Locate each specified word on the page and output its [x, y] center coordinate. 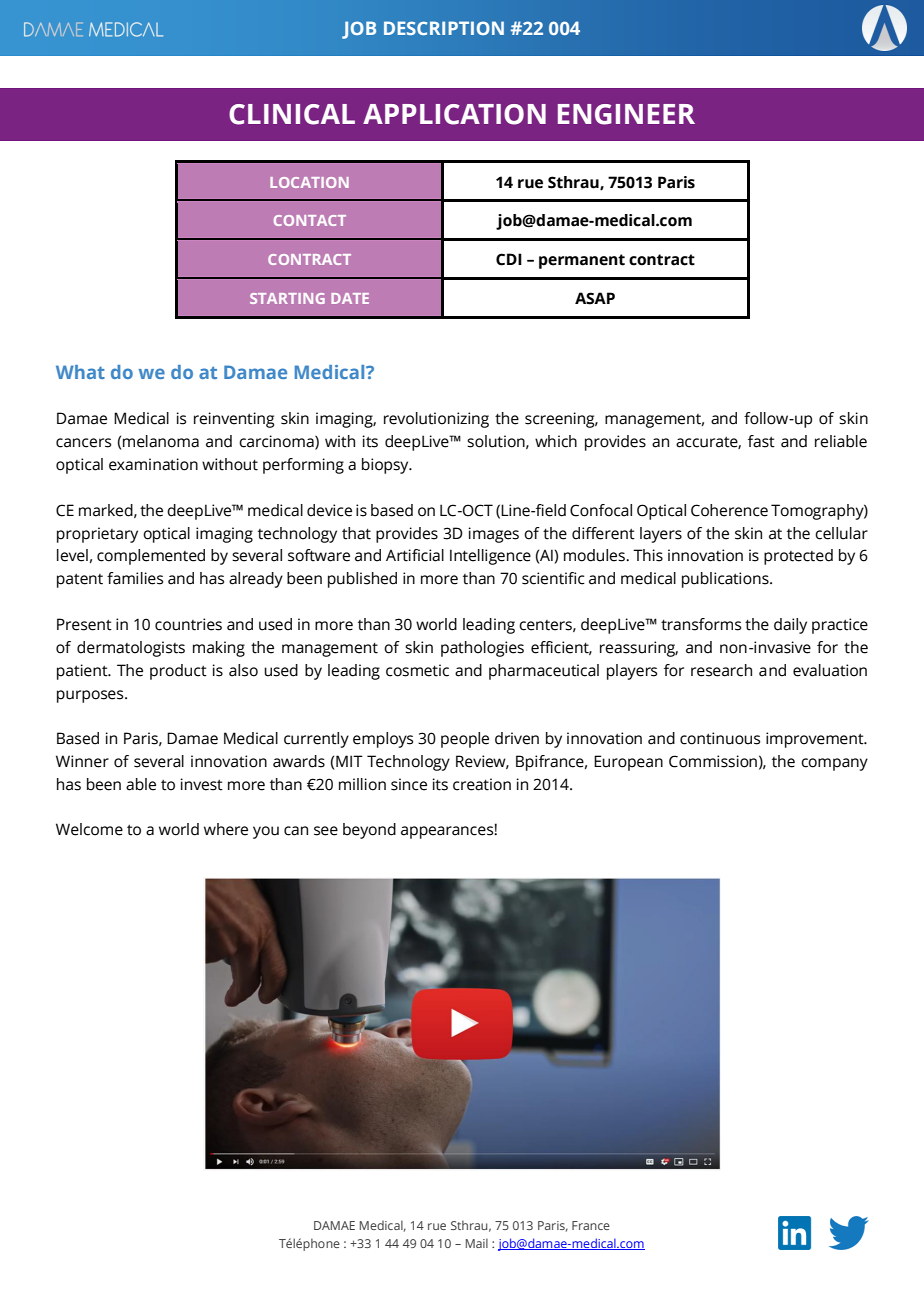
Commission [713, 761]
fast [761, 441]
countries [188, 624]
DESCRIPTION [444, 28]
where [226, 829]
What [80, 372]
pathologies [482, 649]
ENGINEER [626, 114]
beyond [369, 831]
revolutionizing [436, 420]
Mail [477, 1243]
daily [790, 626]
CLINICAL [292, 114]
